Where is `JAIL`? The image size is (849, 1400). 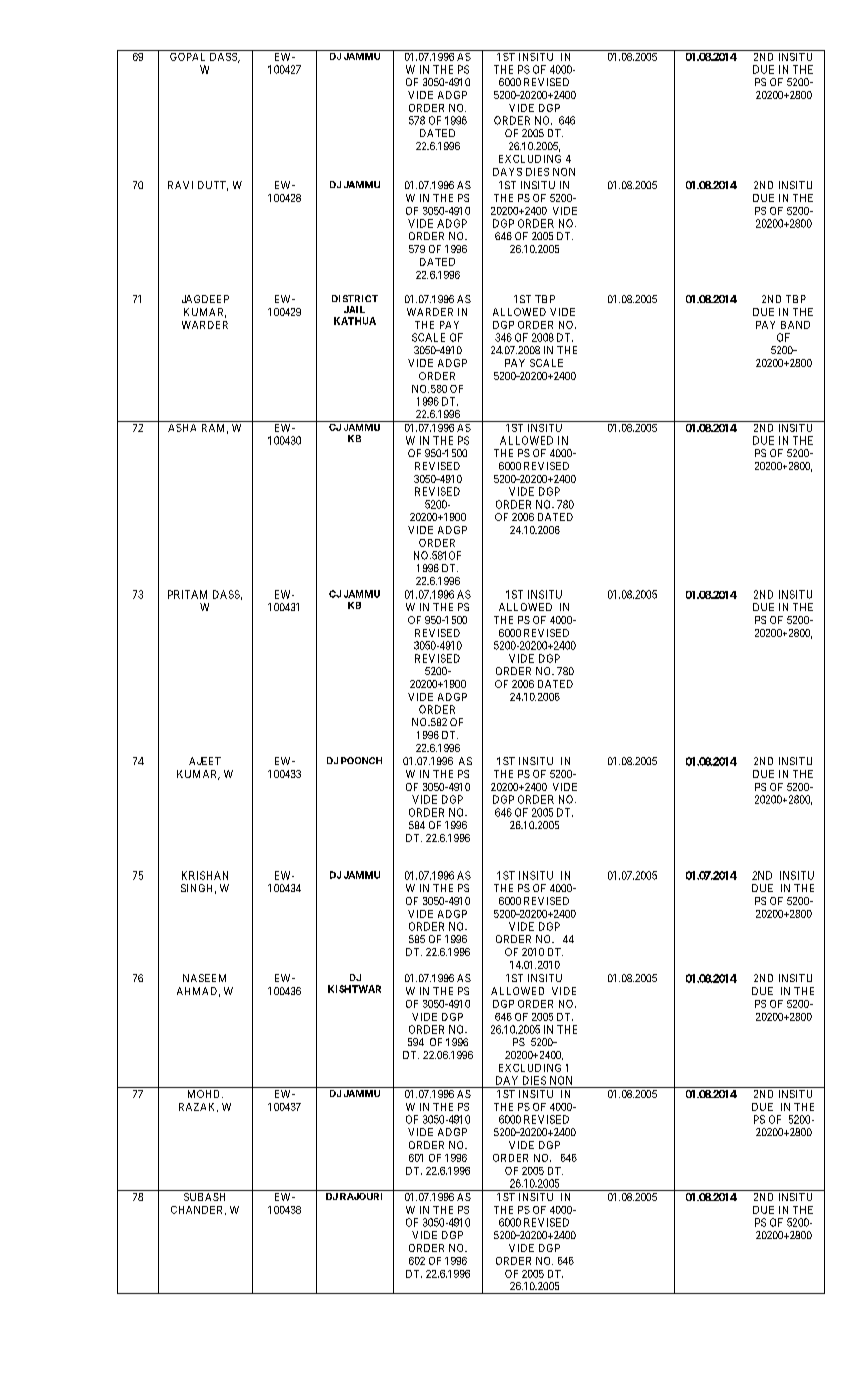 JAIL is located at coordinates (354, 309).
